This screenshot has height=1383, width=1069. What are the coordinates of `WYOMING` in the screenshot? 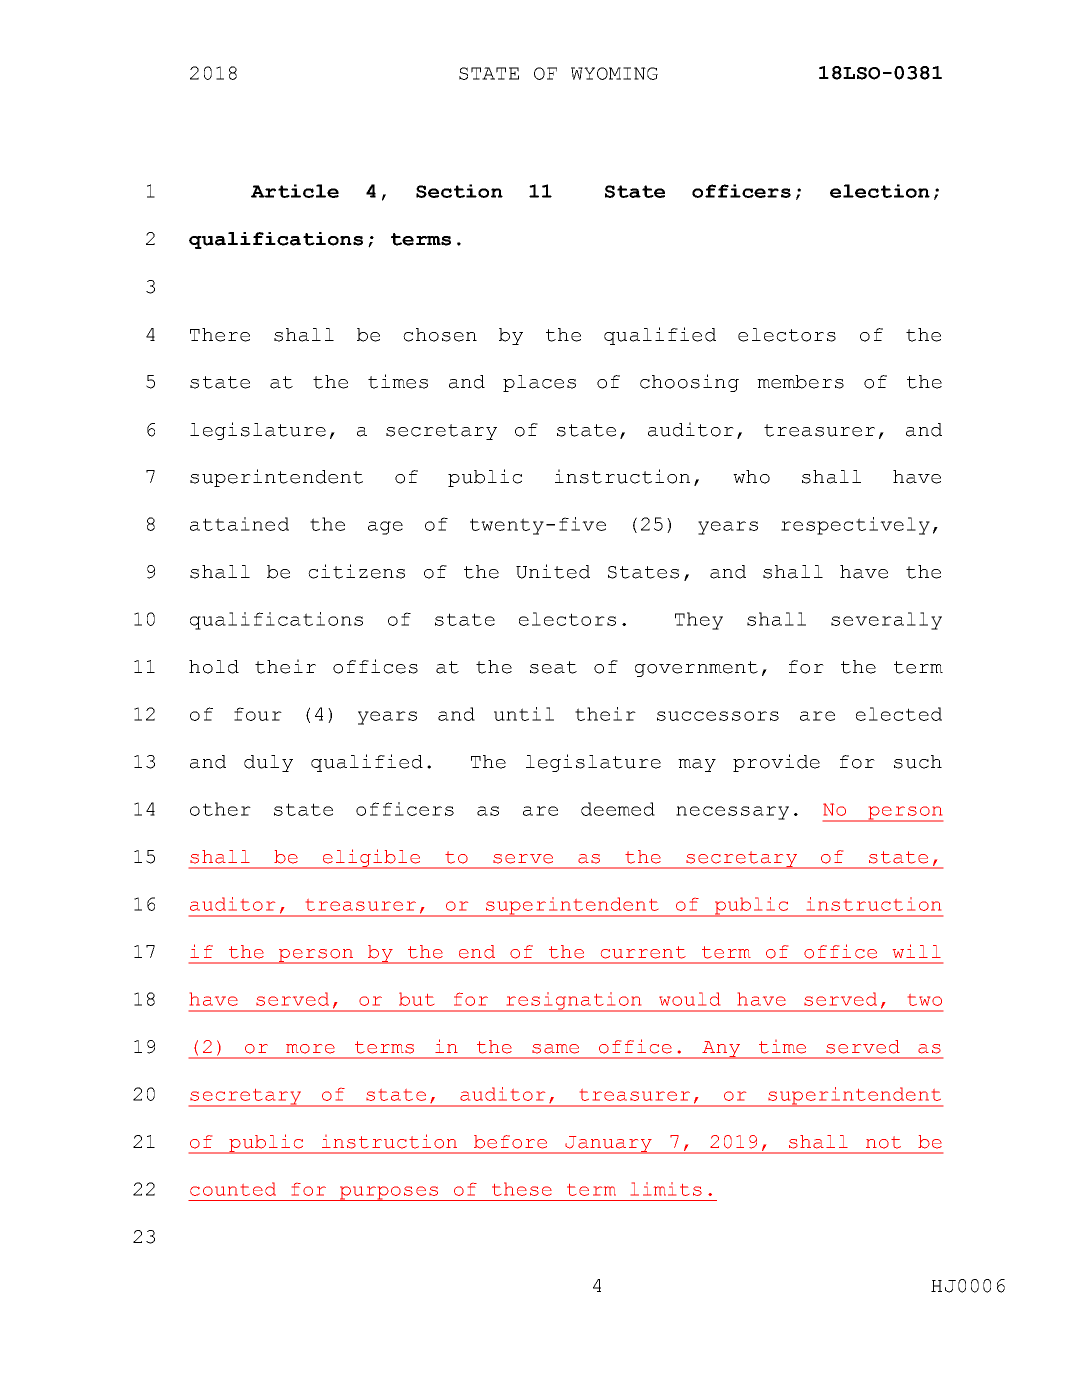 It's located at (614, 73).
